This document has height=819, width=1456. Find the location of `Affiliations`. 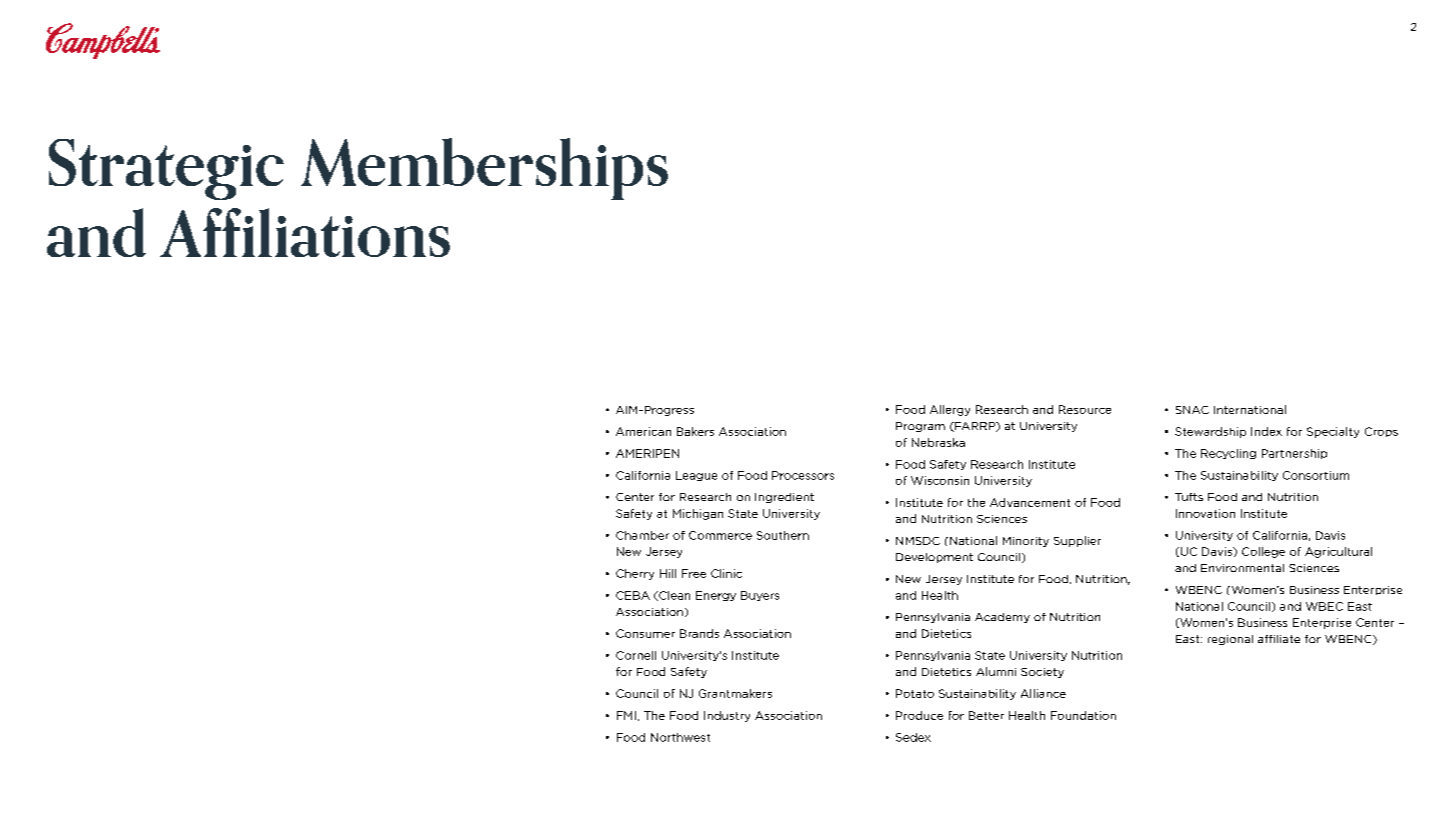

Affiliations is located at coordinates (305, 232).
